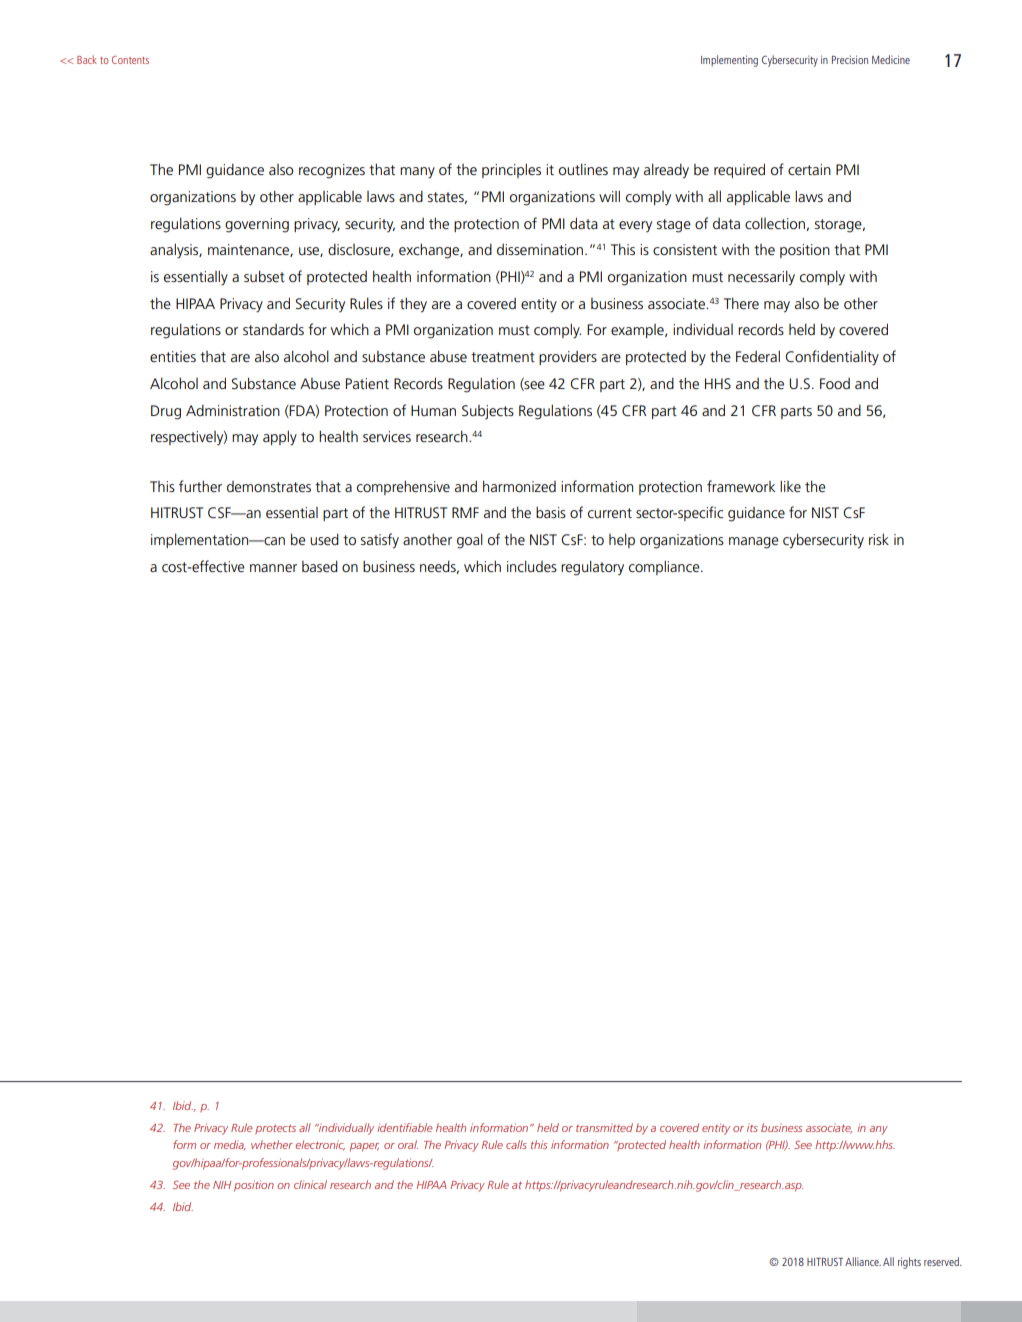 The width and height of the document is (1022, 1322). What do you see at coordinates (863, 1261) in the document?
I see `Alliance` at bounding box center [863, 1261].
